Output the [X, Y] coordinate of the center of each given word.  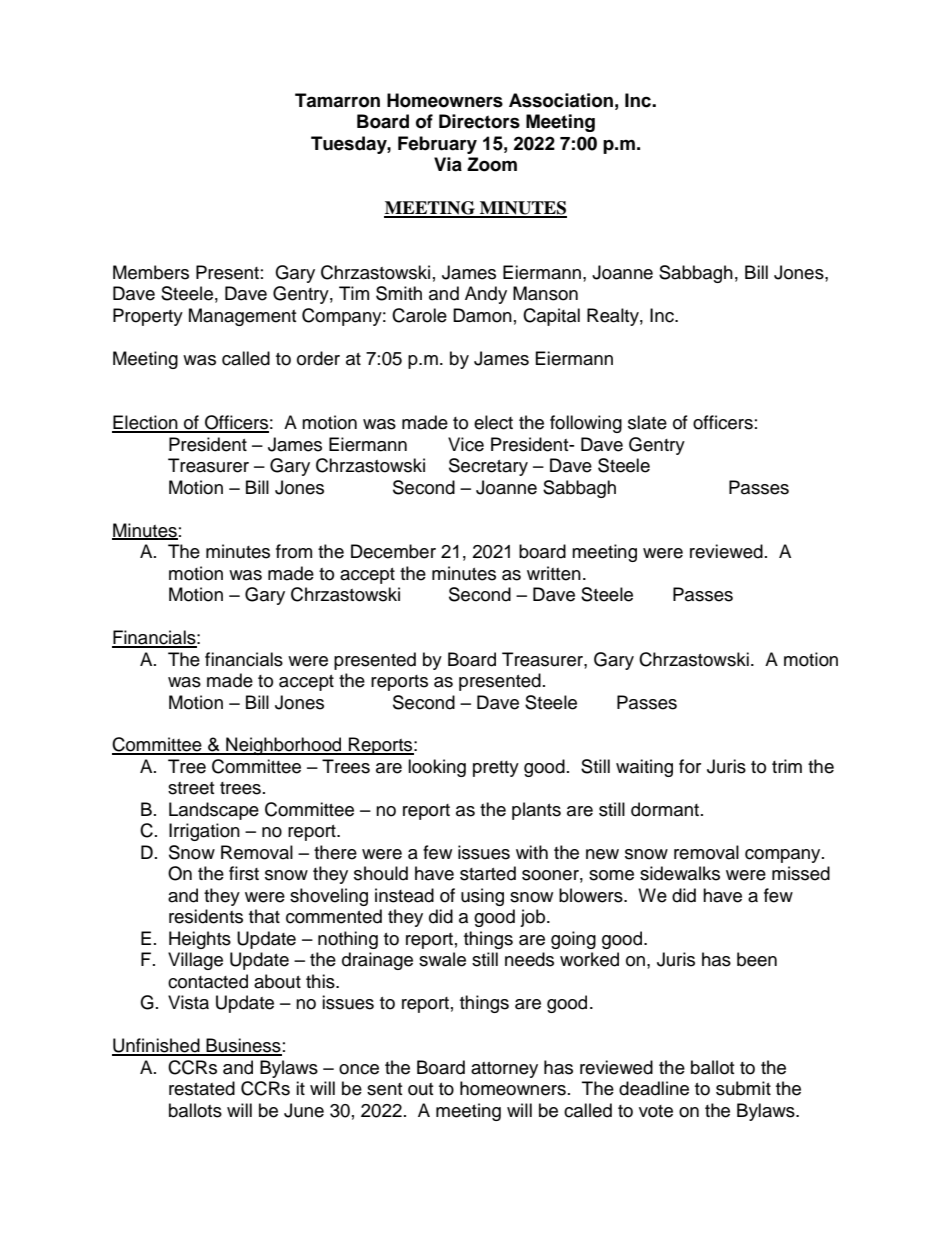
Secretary [488, 467]
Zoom [492, 164]
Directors [479, 121]
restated [202, 1088]
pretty [496, 769]
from [294, 551]
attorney [504, 1070]
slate [647, 422]
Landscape [214, 811]
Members [151, 272]
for [690, 766]
